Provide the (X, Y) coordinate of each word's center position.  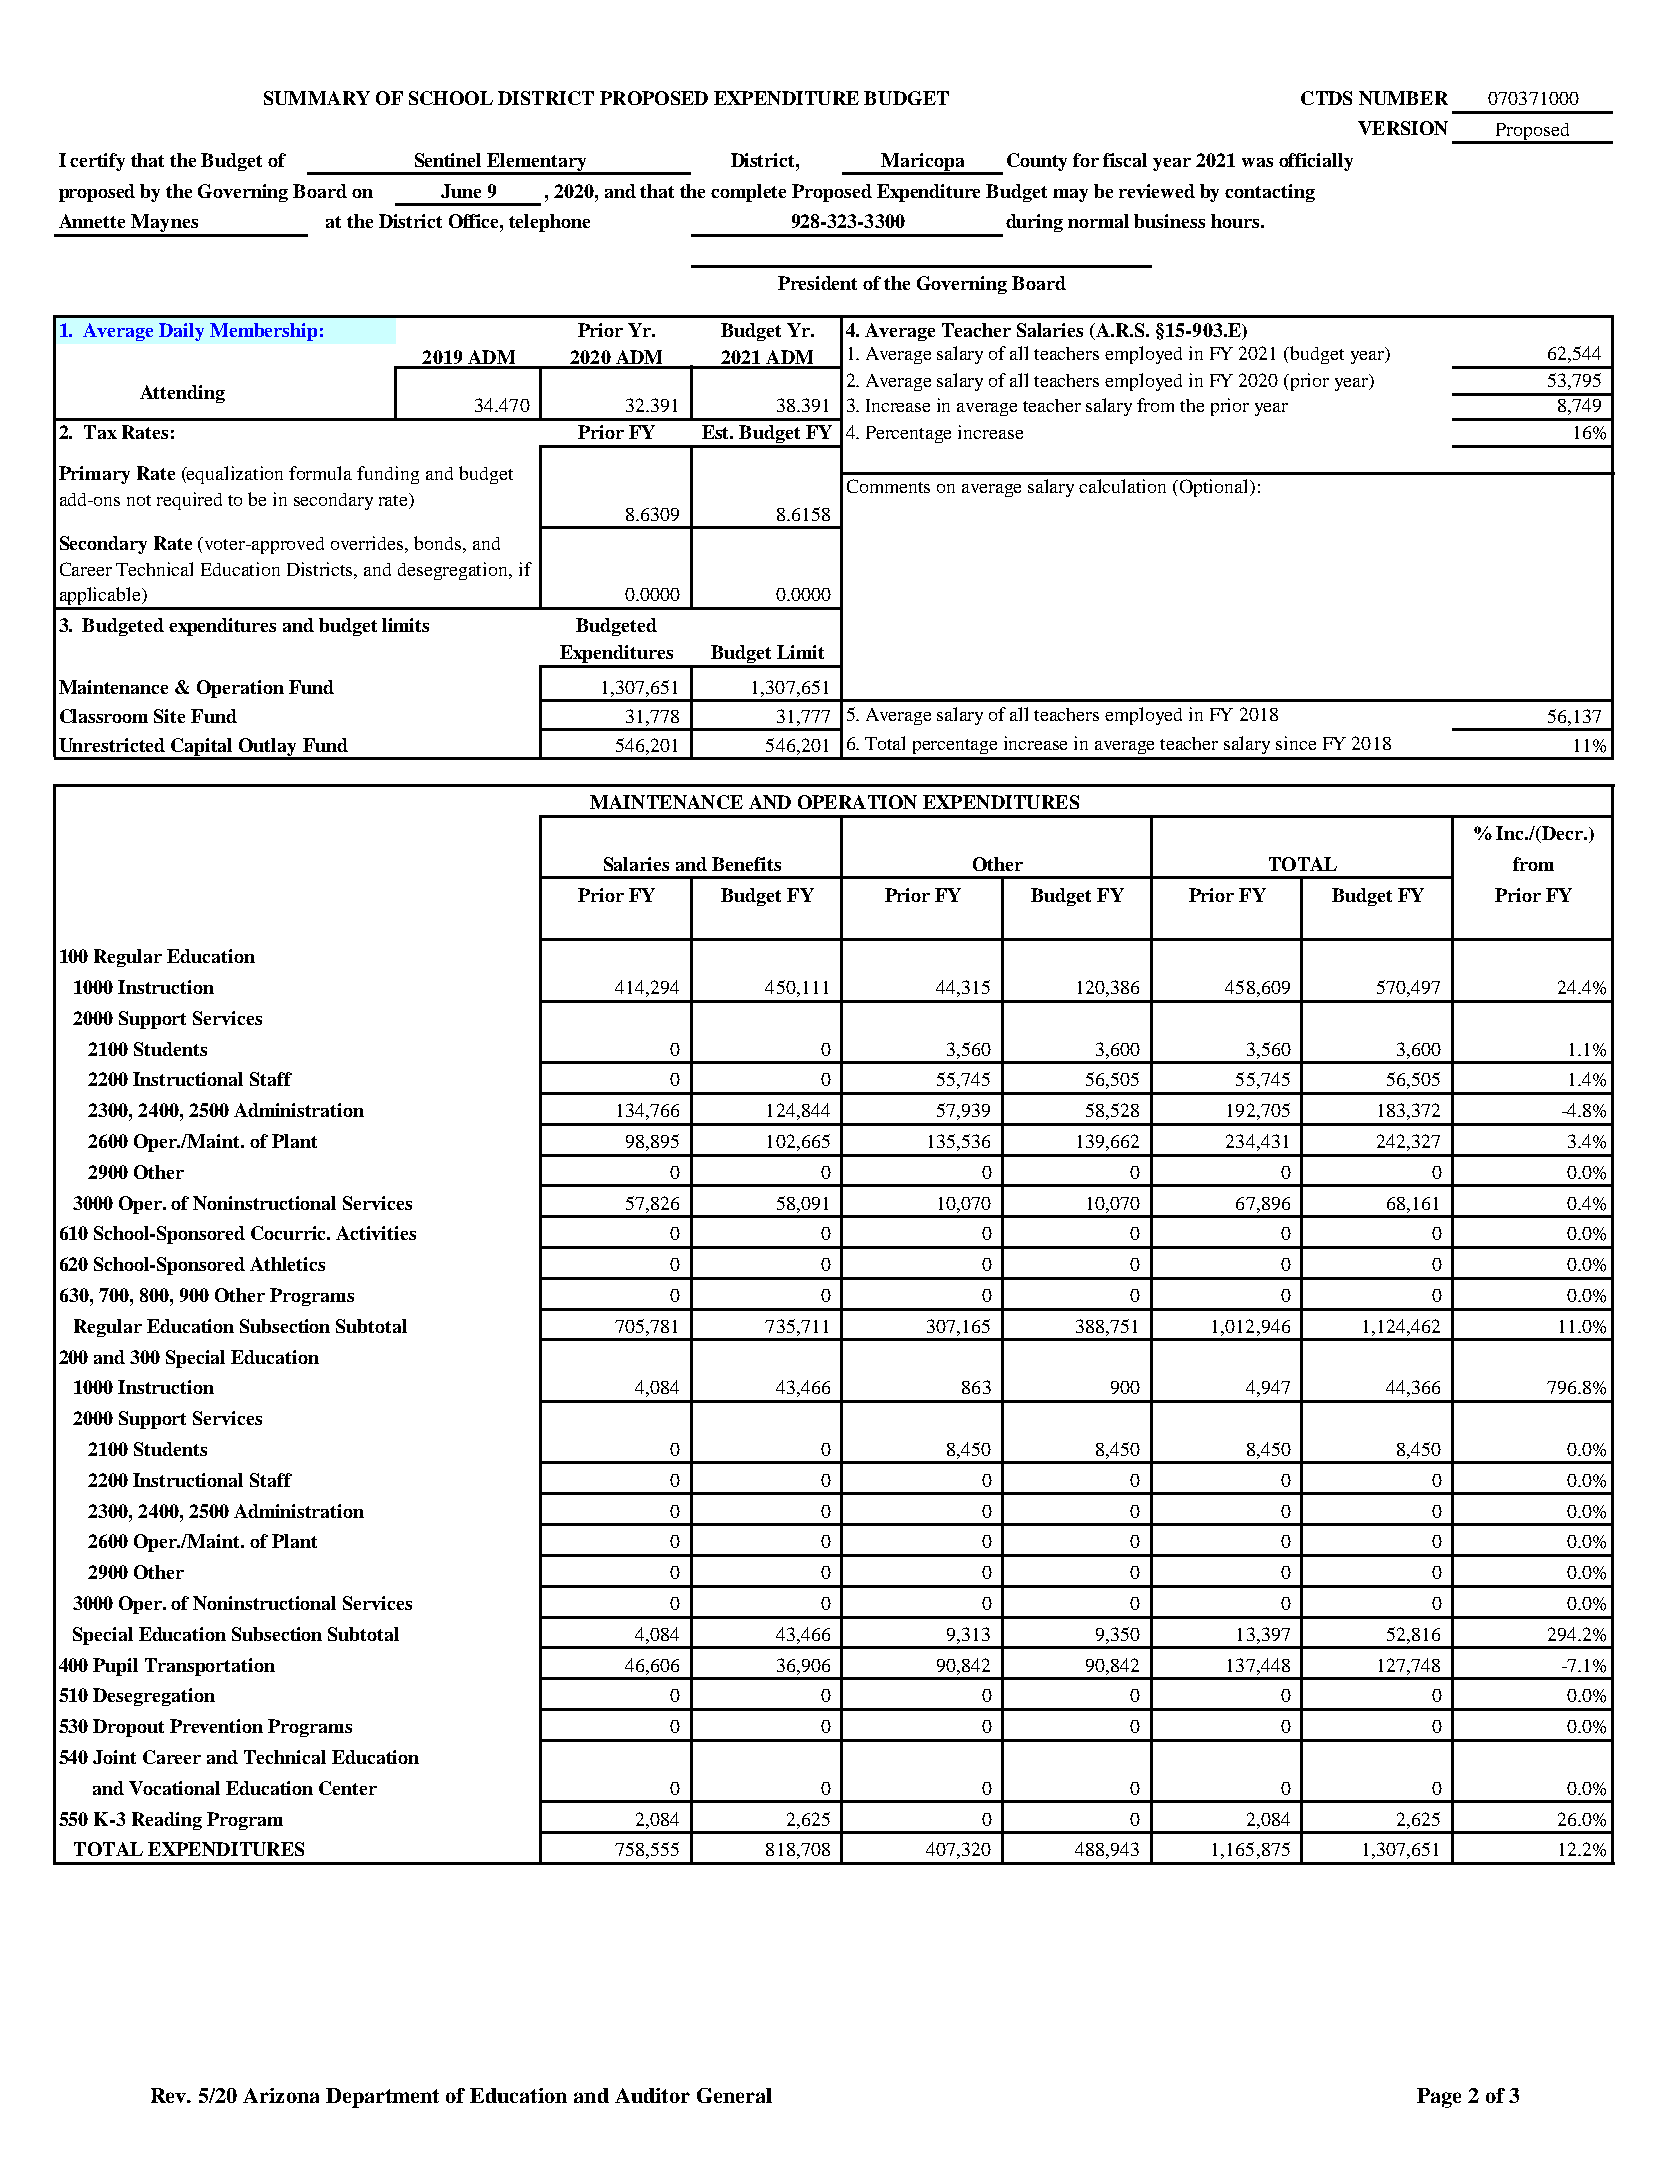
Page (1439, 2098)
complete (748, 193)
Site (169, 716)
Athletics (287, 1264)
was (1257, 162)
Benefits (746, 864)
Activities (376, 1233)
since (1296, 743)
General (734, 2095)
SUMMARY (317, 98)
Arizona (281, 2095)
